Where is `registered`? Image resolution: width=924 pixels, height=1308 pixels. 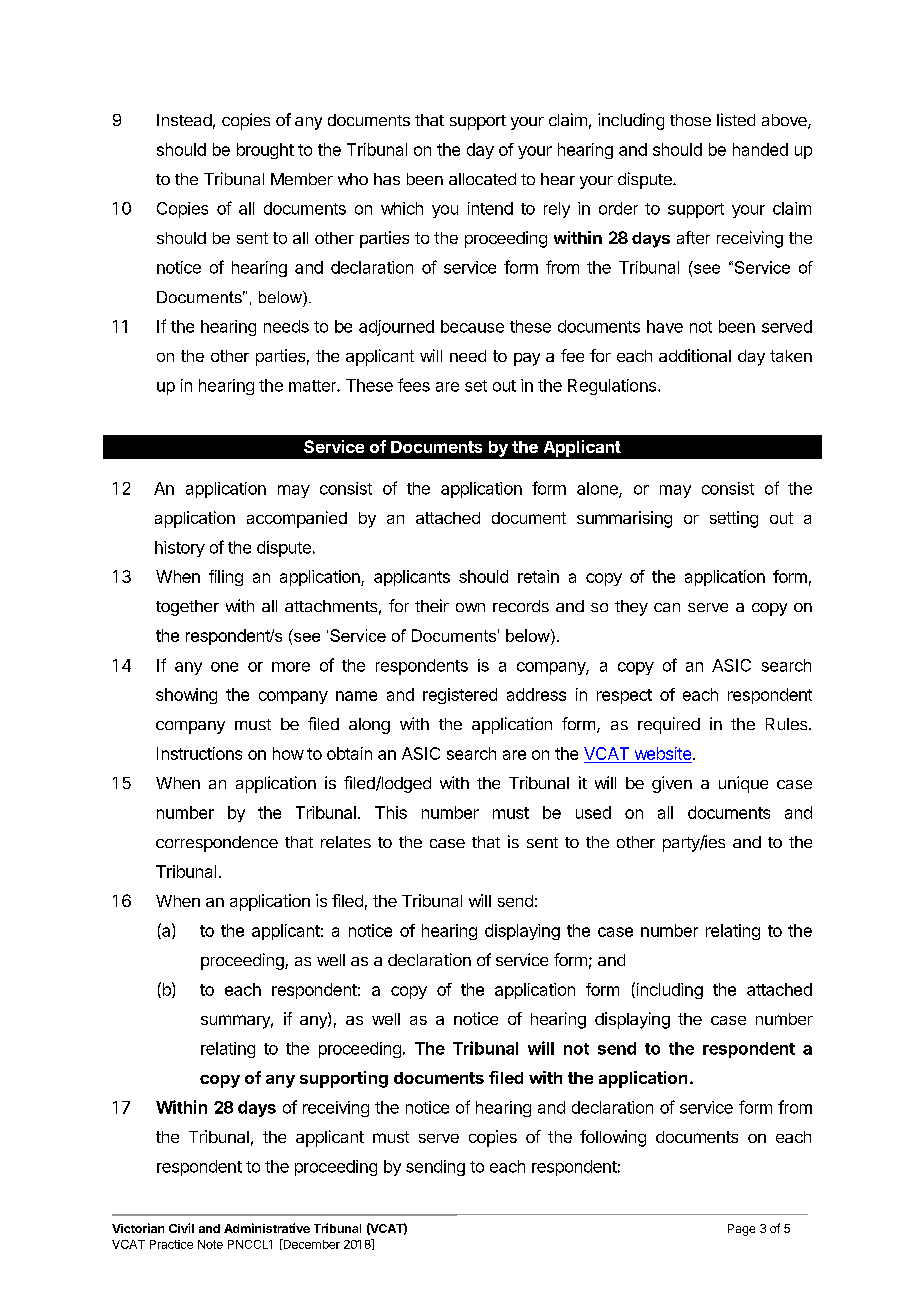
registered is located at coordinates (460, 696).
